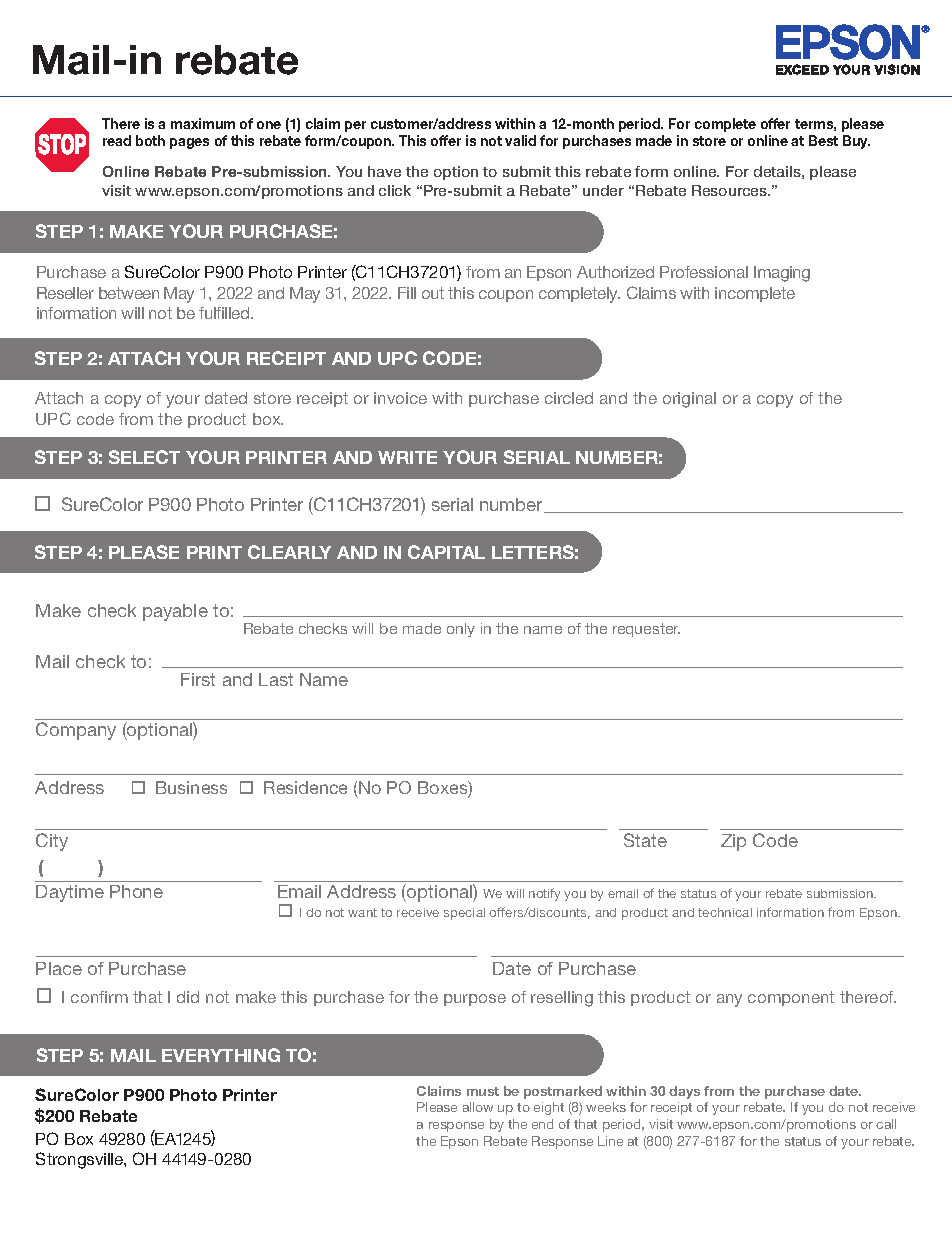 This page has width=952, height=1233. Describe the element at coordinates (407, 457) in the page. I see `WRITE` at that location.
